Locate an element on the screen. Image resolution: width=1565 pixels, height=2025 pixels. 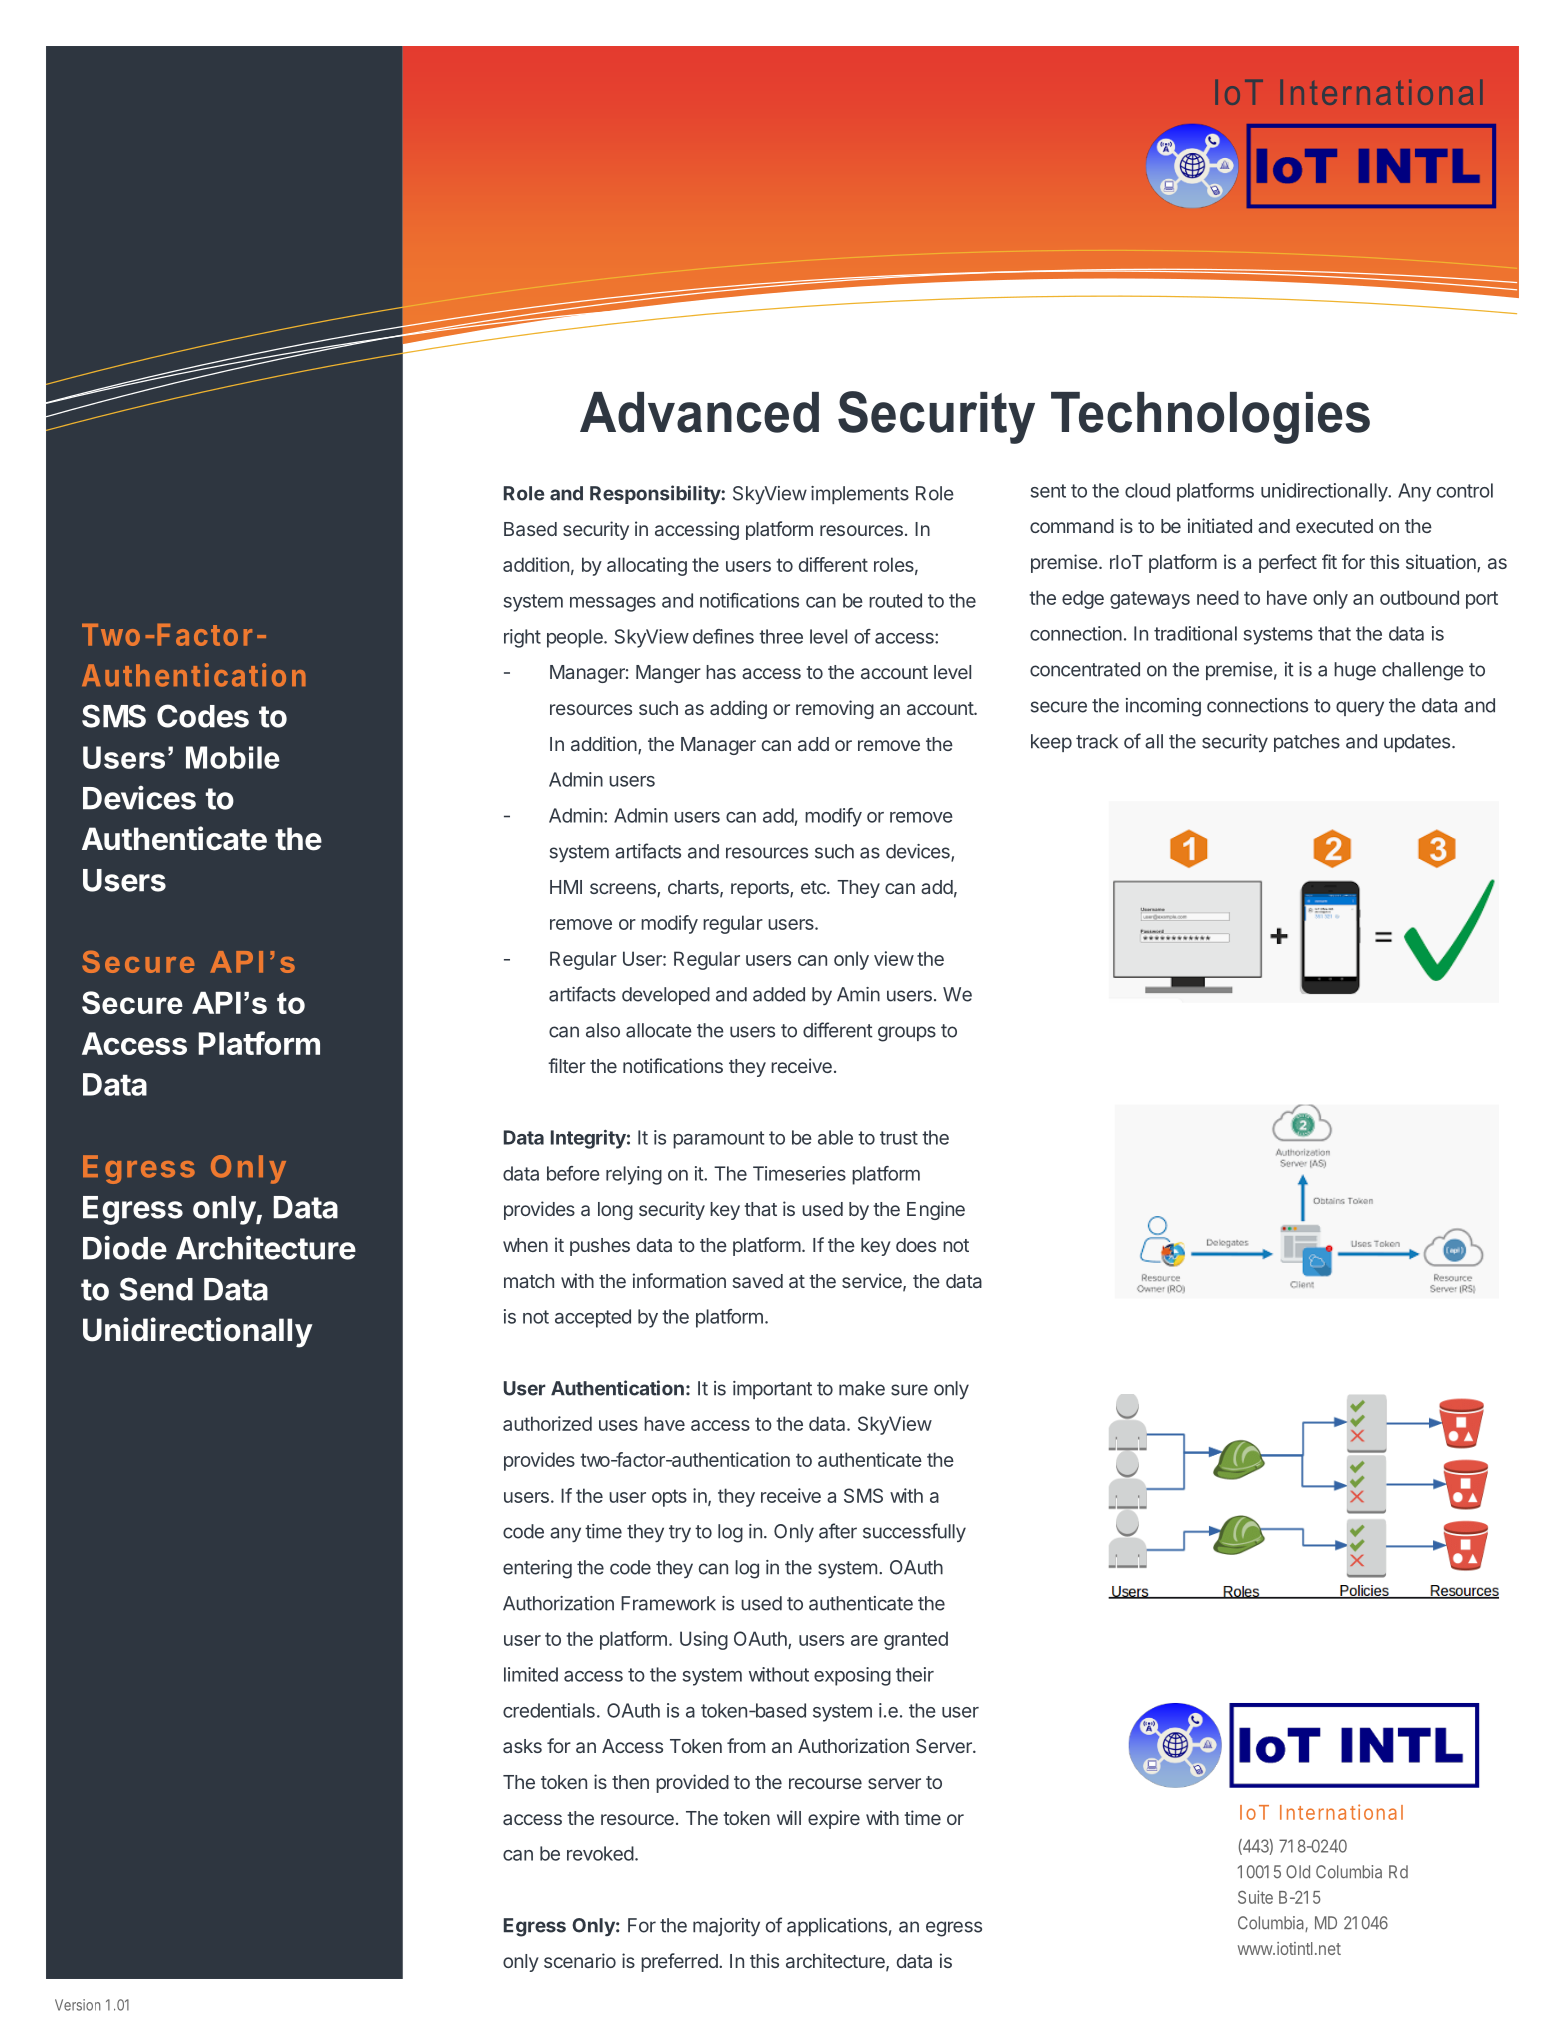
Suite is located at coordinates (1255, 1897).
